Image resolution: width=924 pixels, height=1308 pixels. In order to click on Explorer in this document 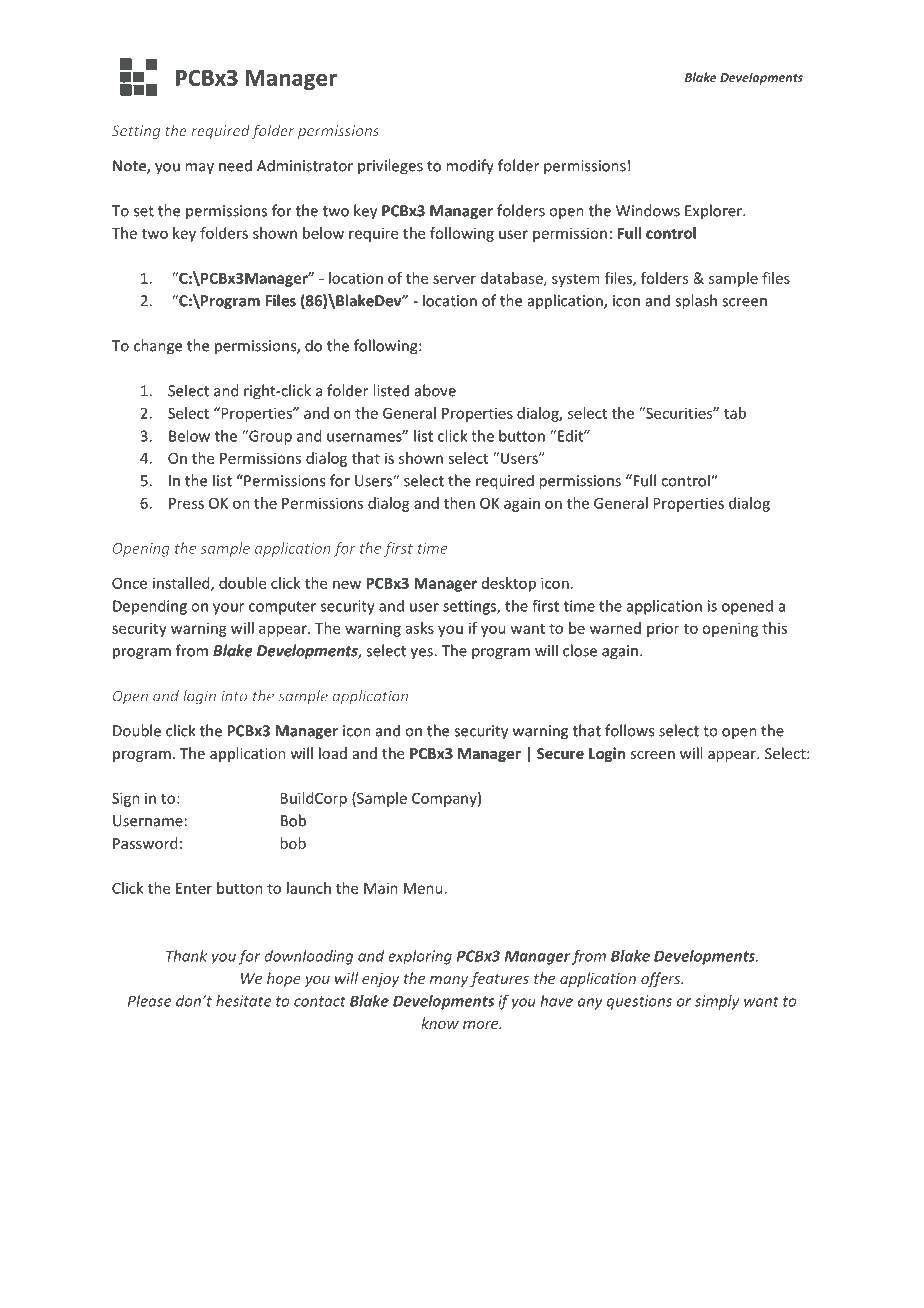, I will do `click(714, 211)`.
